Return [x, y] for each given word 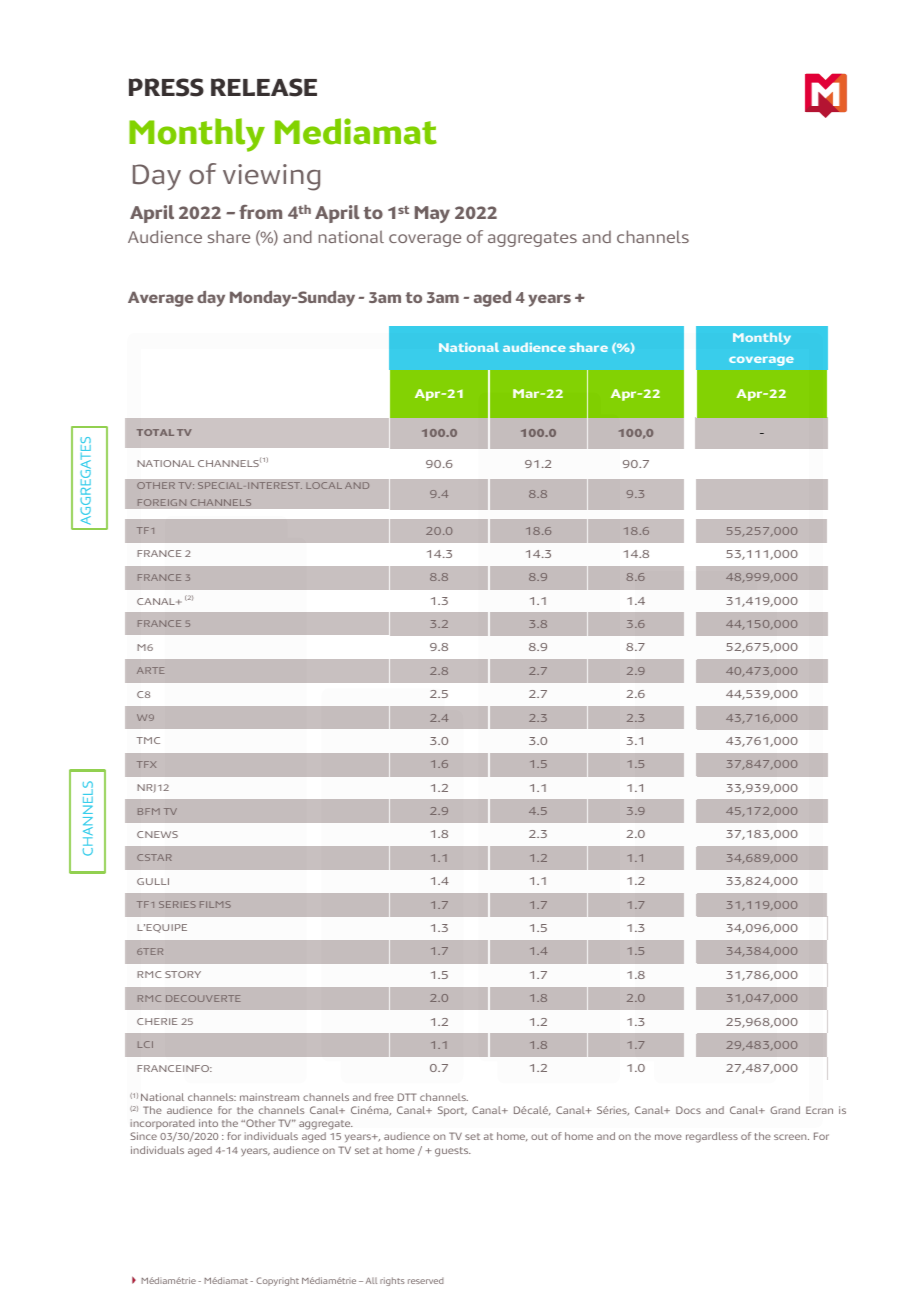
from [260, 212]
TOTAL [155, 432]
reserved [426, 1280]
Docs [688, 1110]
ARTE [150, 670]
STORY [183, 974]
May [432, 214]
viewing [271, 177]
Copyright [277, 1281]
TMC [148, 740]
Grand [785, 1110]
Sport [452, 1111]
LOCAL [324, 485]
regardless [712, 1137]
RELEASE [264, 87]
